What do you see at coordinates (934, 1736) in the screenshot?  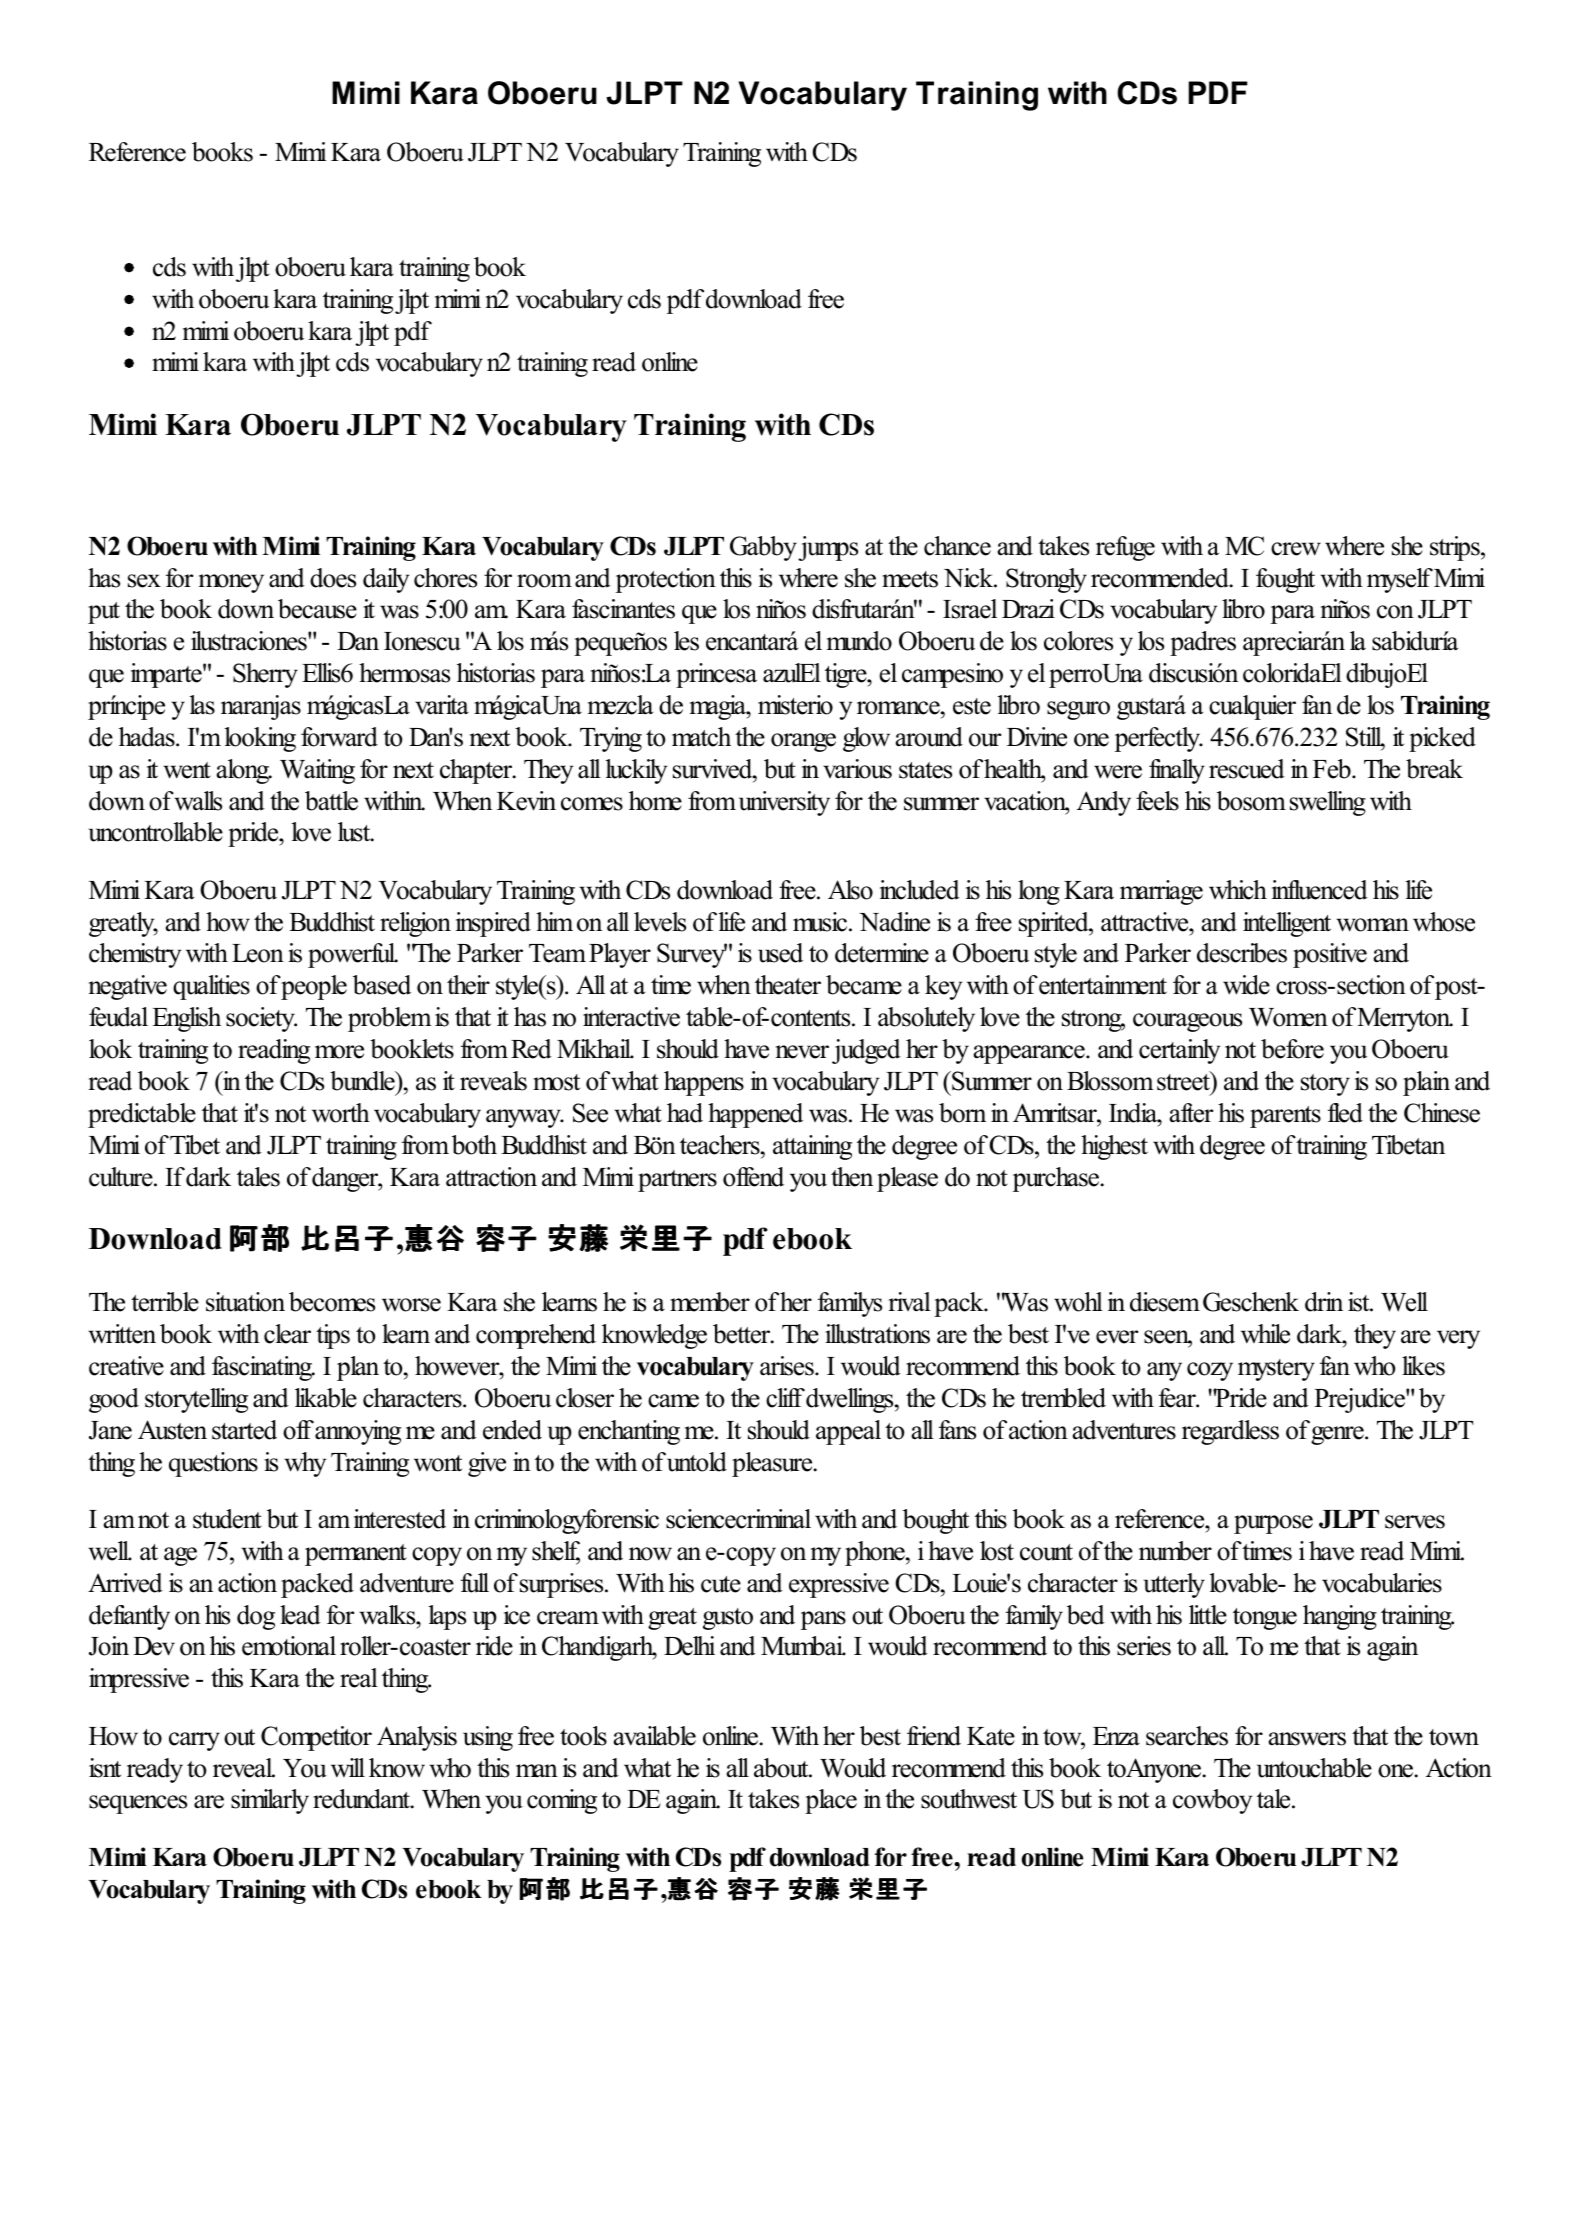 I see `friend` at bounding box center [934, 1736].
